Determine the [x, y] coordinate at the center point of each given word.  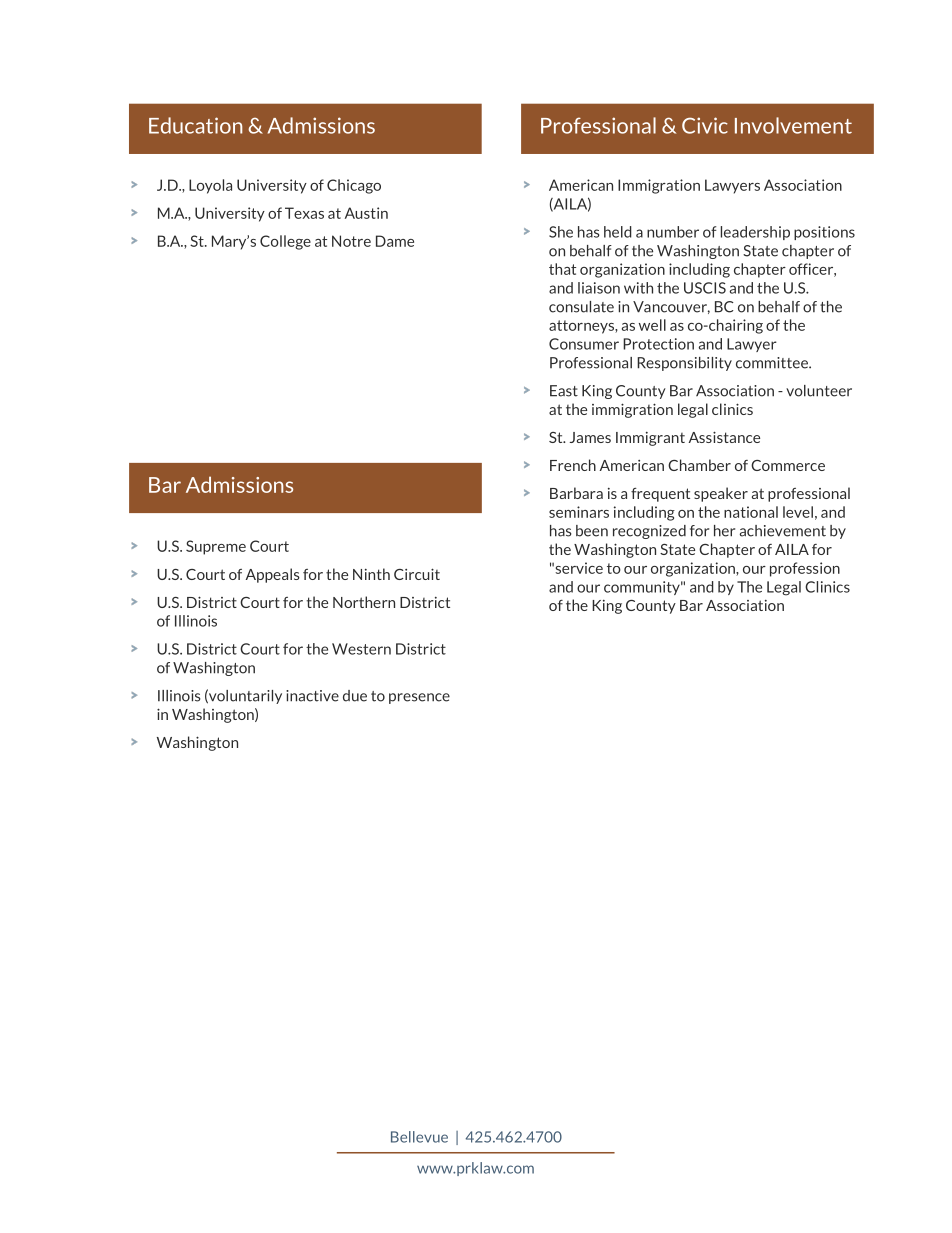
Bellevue [419, 1137]
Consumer [584, 344]
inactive [312, 696]
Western [361, 649]
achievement [783, 531]
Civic [705, 125]
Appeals [273, 575]
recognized [649, 532]
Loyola [210, 186]
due [355, 696]
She [561, 232]
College [285, 242]
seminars [579, 512]
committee [773, 363]
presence [419, 698]
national [751, 512]
